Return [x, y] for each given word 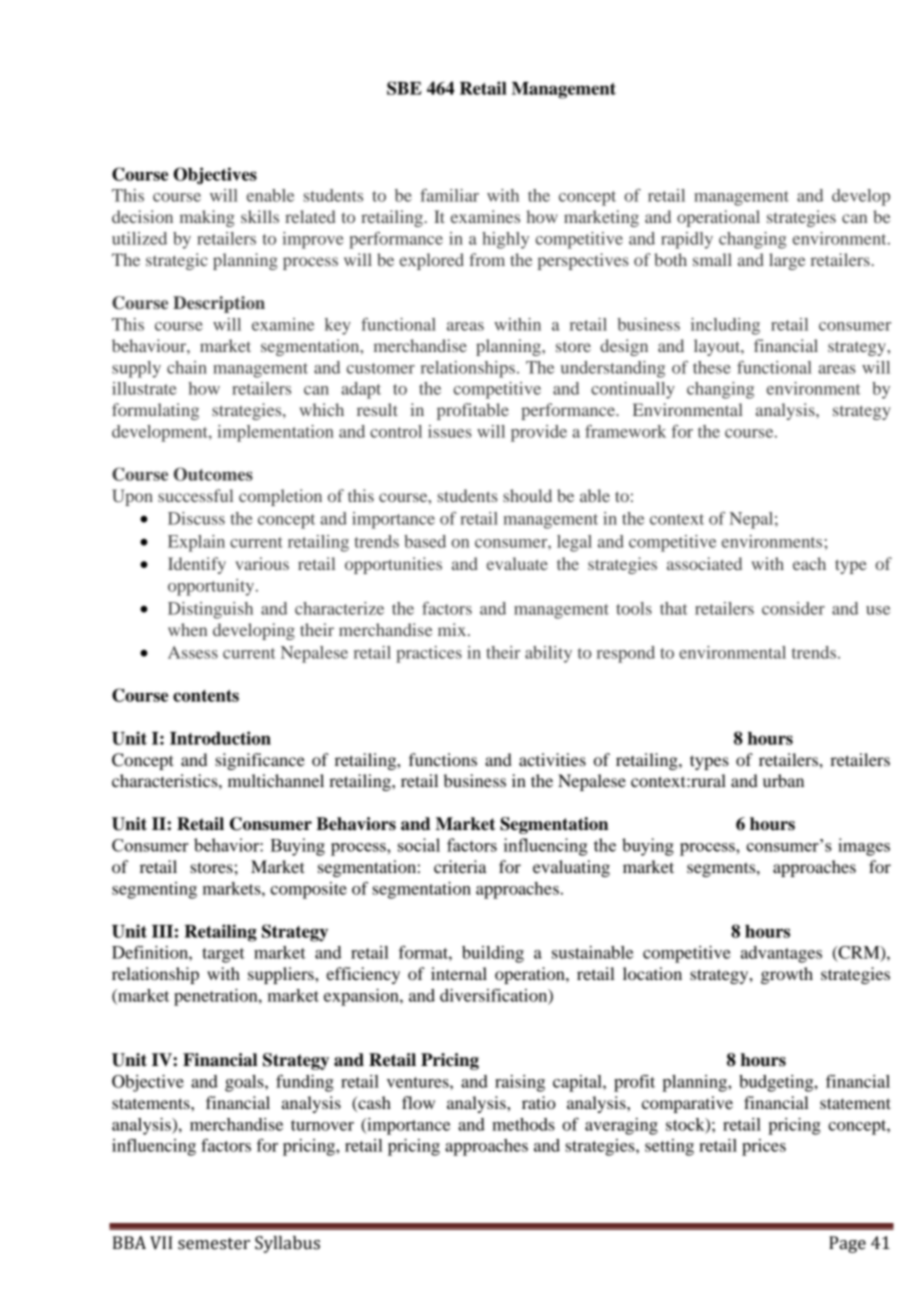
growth [787, 975]
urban [783, 780]
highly [505, 240]
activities [552, 759]
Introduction [220, 738]
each [809, 563]
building [493, 954]
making [207, 218]
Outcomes [213, 474]
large [787, 261]
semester [214, 1244]
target [223, 955]
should [527, 495]
